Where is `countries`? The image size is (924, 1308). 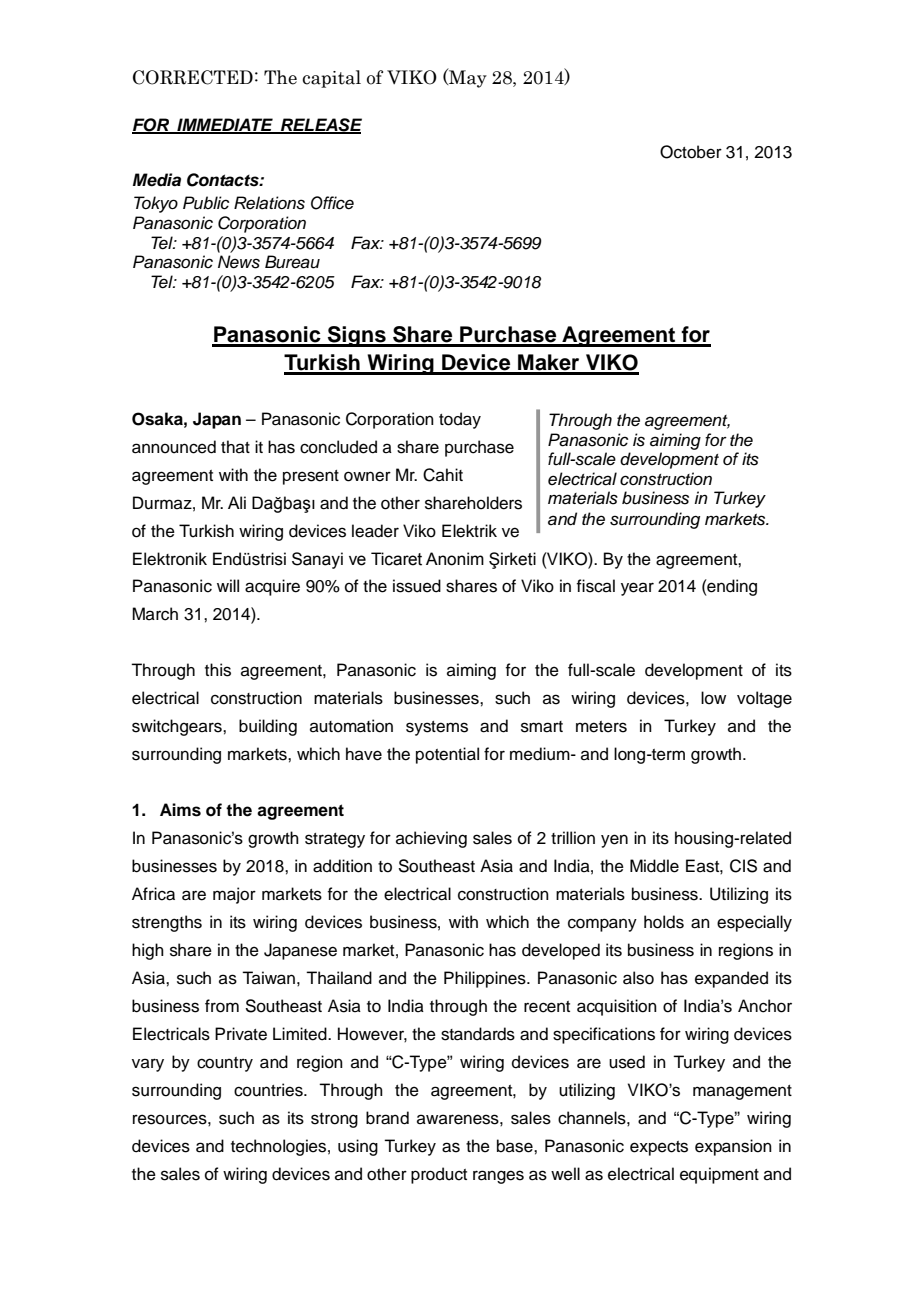
countries is located at coordinates (269, 1090).
